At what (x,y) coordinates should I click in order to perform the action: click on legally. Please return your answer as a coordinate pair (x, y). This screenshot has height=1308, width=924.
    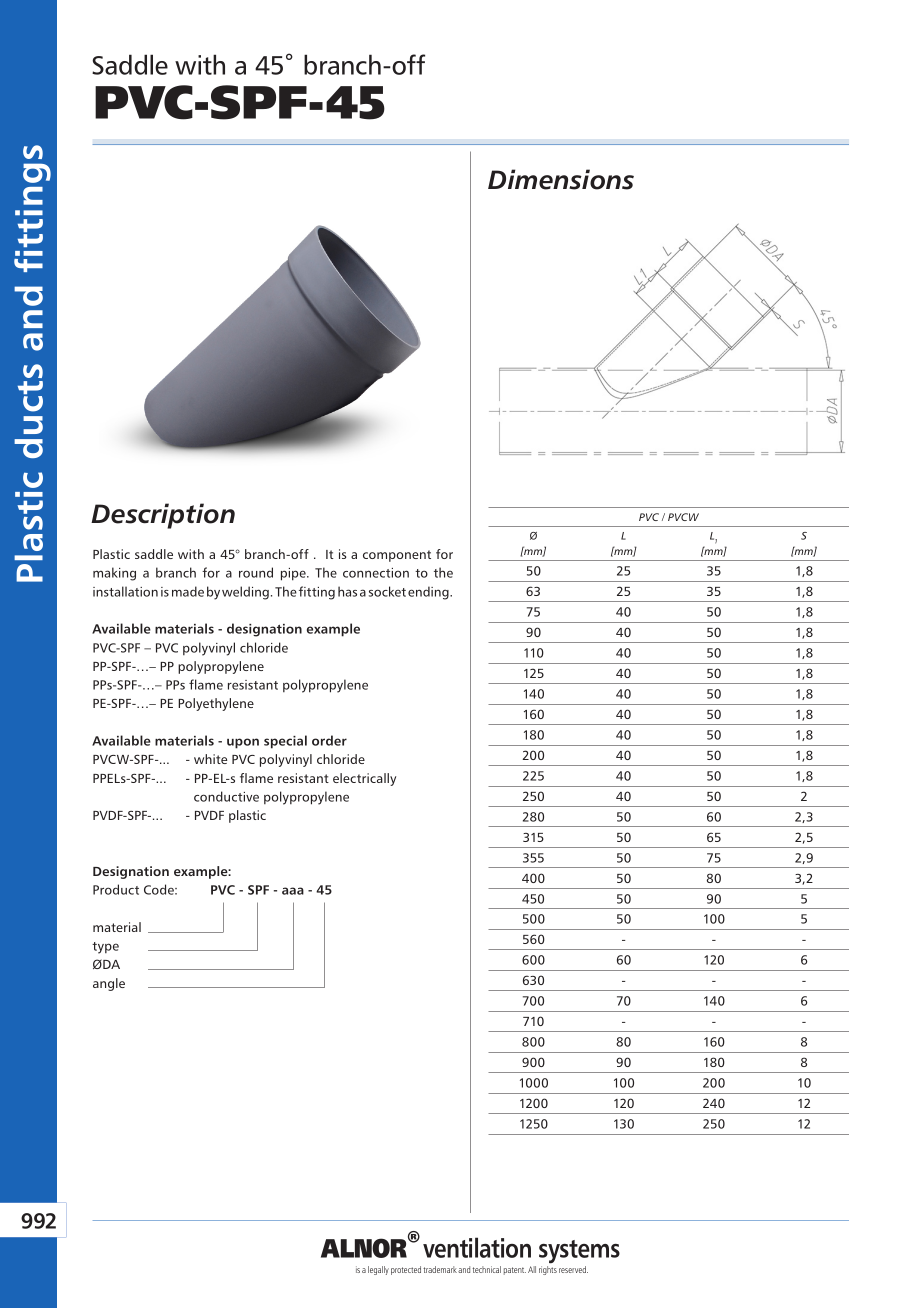
    Looking at the image, I should click on (378, 1270).
